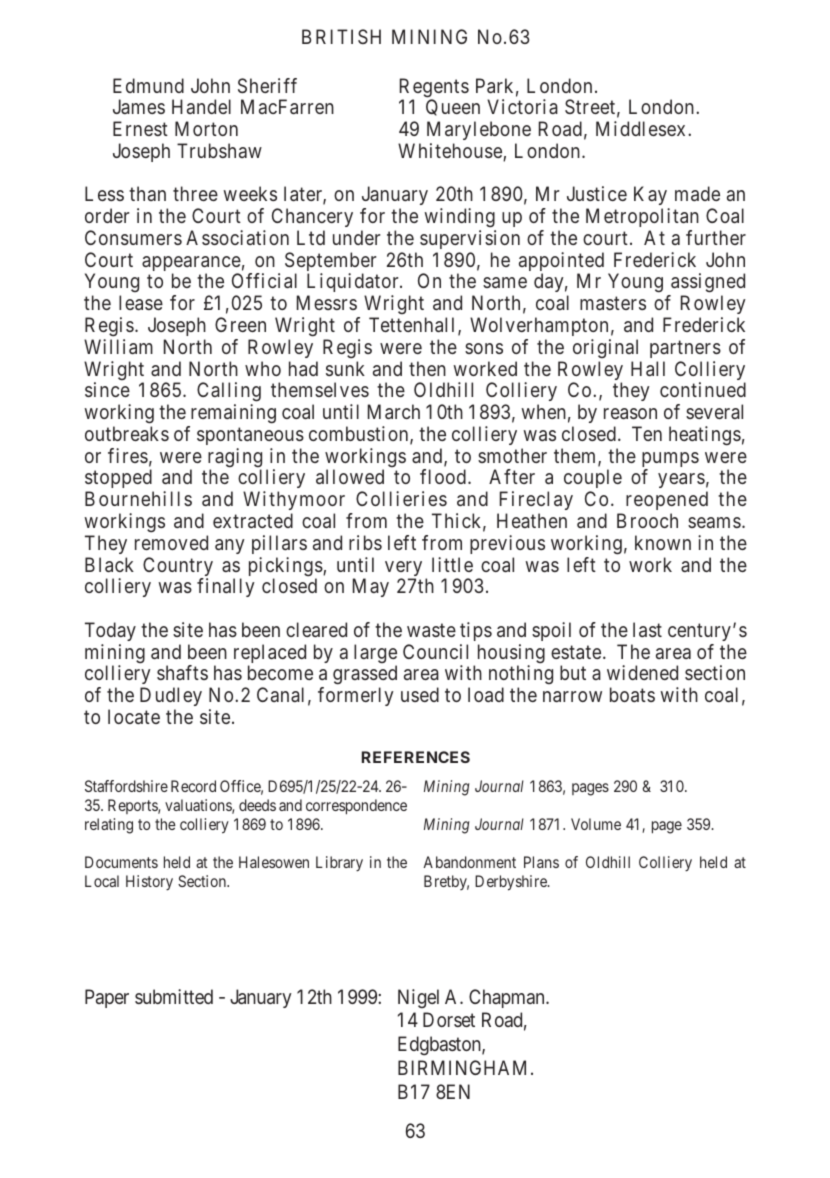  I want to click on very, so click(403, 570).
